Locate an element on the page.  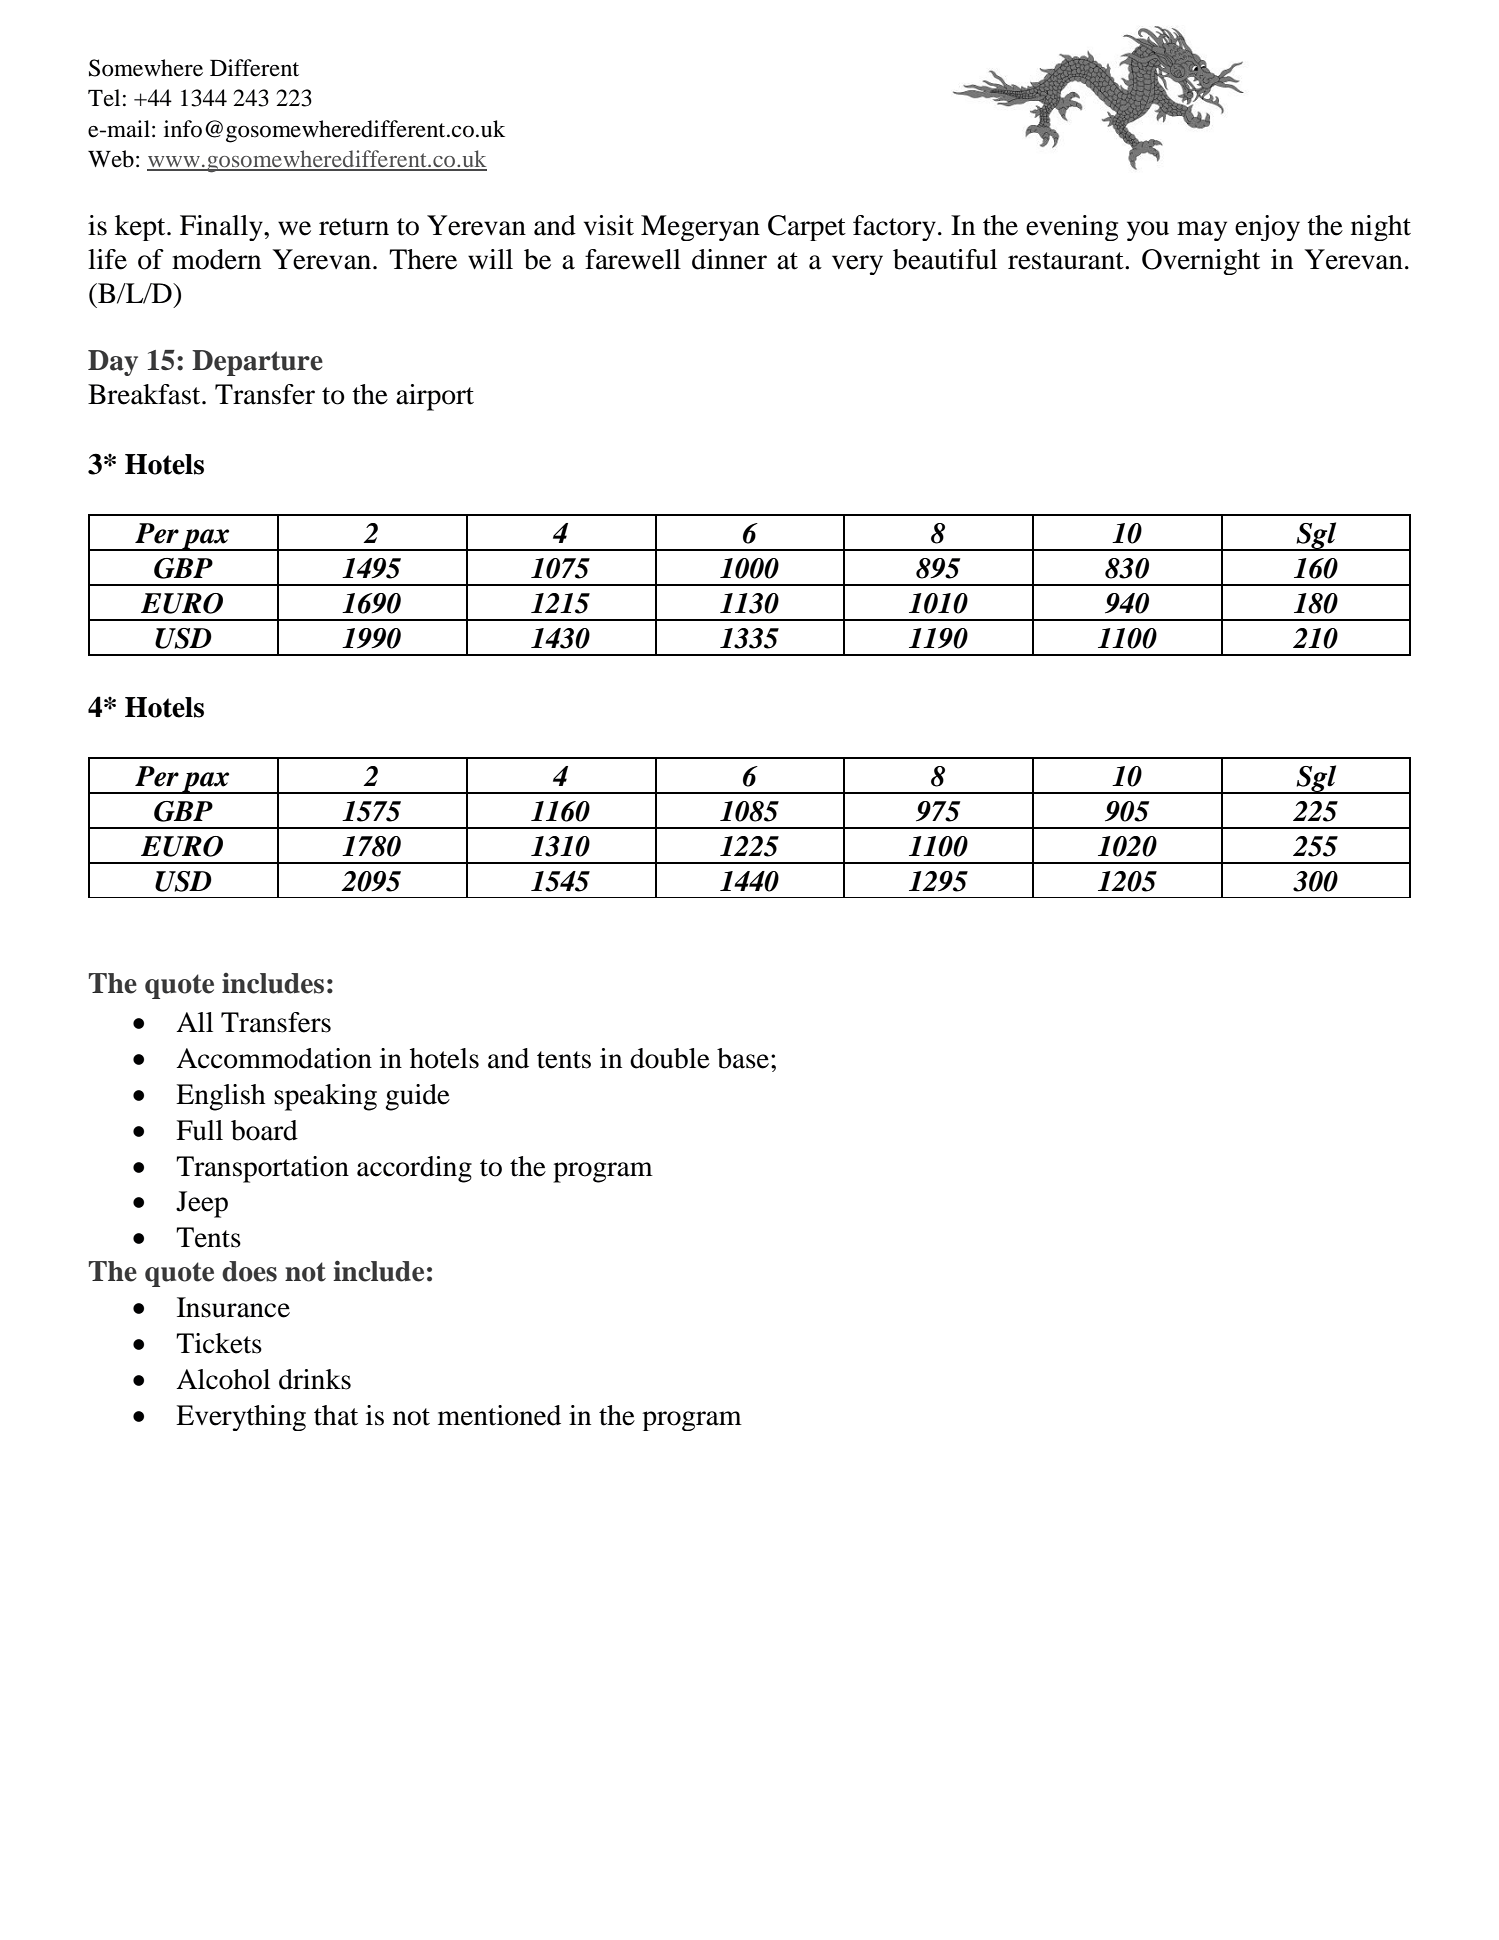
guide is located at coordinates (417, 1097).
